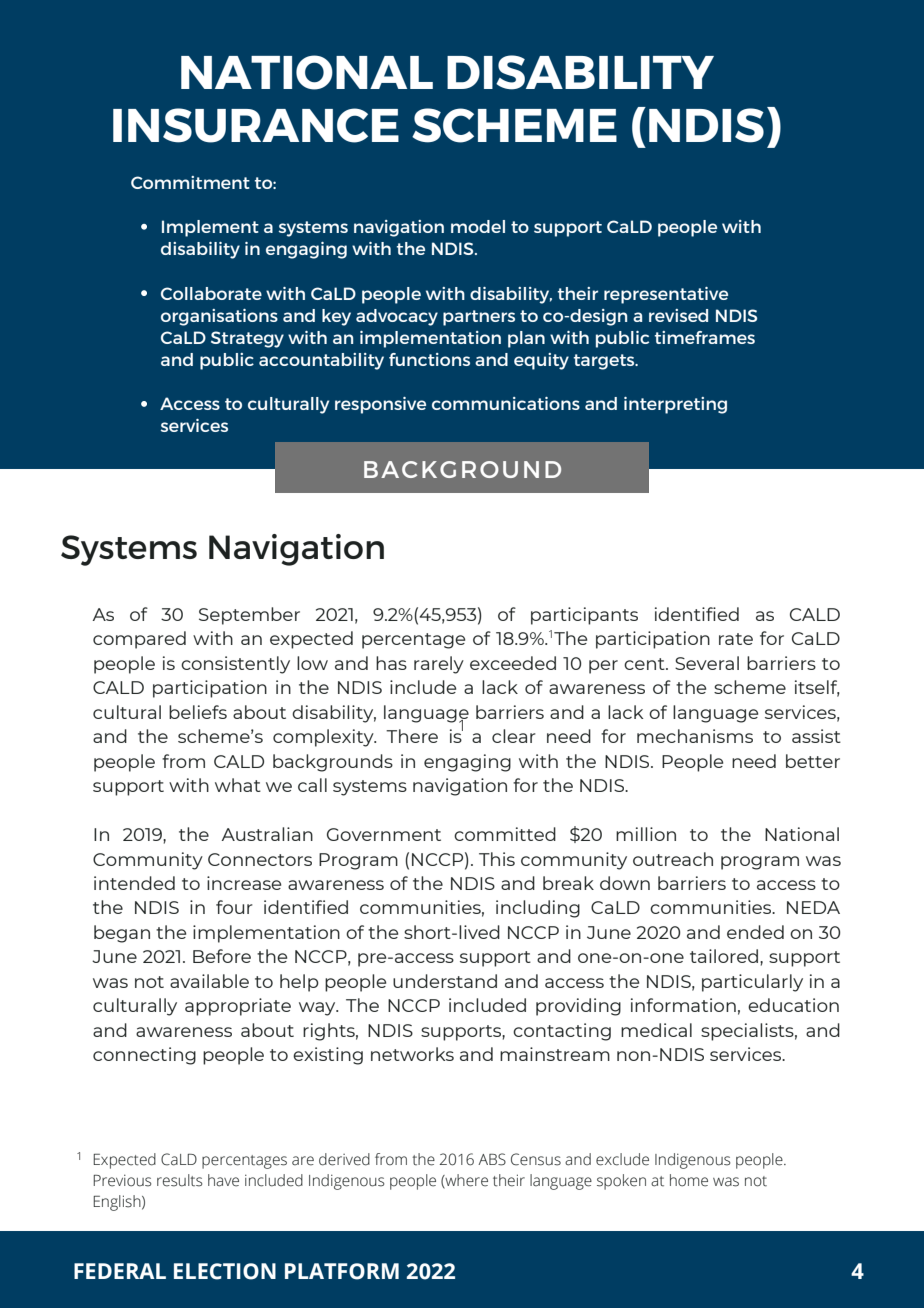  What do you see at coordinates (689, 1180) in the screenshot?
I see `home` at bounding box center [689, 1180].
